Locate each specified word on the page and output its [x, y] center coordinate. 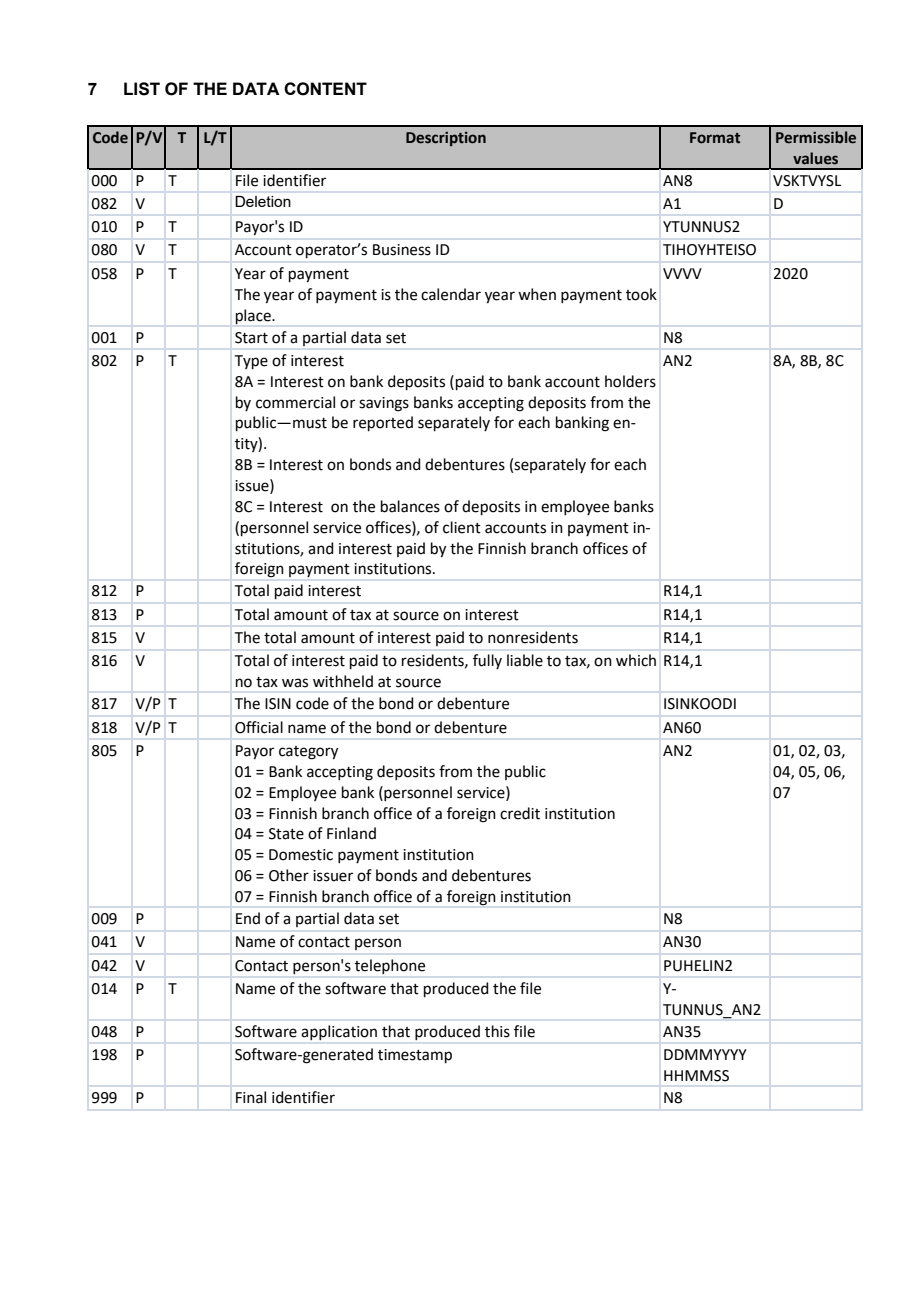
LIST [142, 89]
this [497, 1031]
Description [446, 139]
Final [251, 1097]
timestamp [415, 1056]
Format [715, 138]
